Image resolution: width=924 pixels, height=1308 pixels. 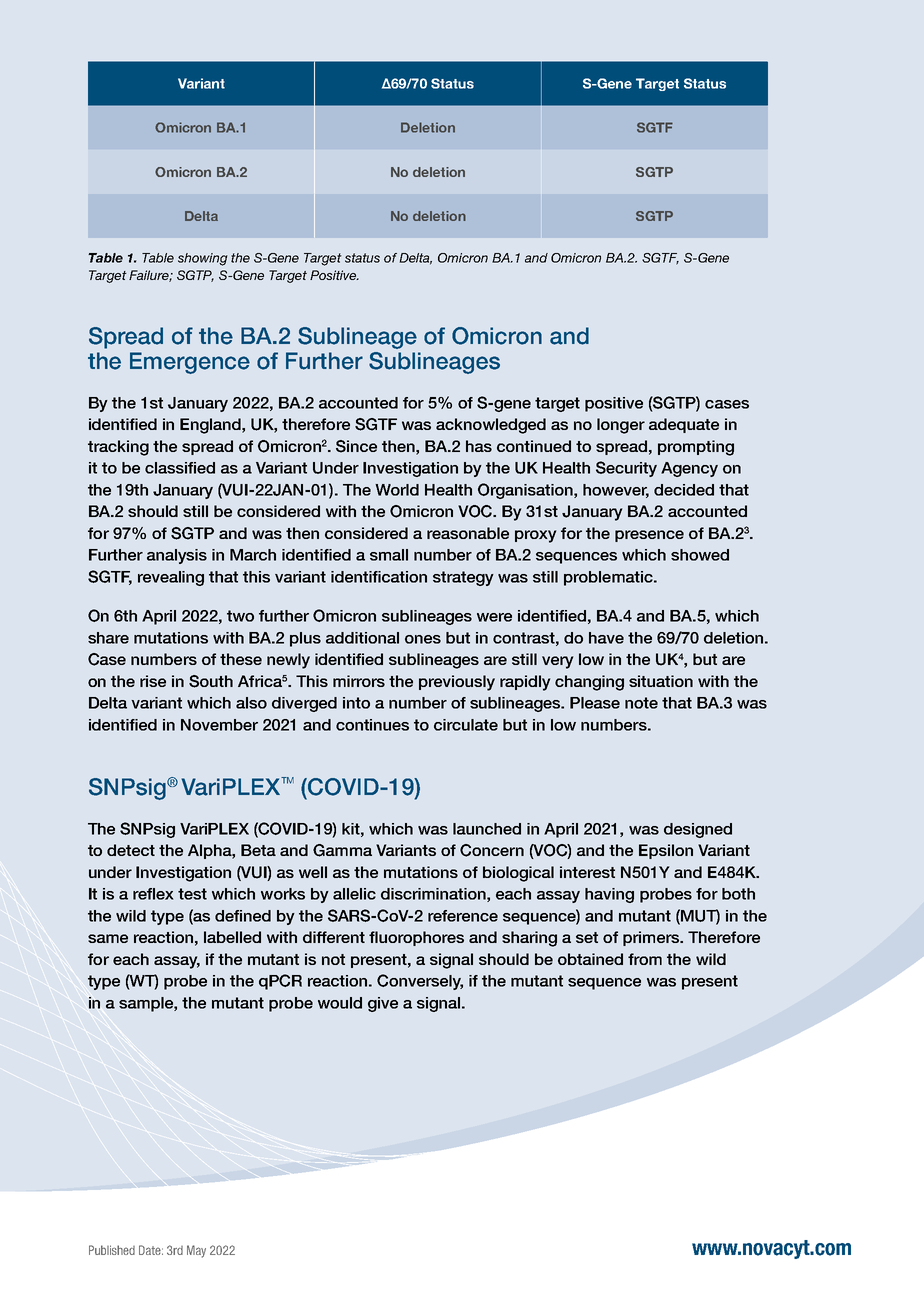 What do you see at coordinates (131, 850) in the screenshot?
I see `detect` at bounding box center [131, 850].
